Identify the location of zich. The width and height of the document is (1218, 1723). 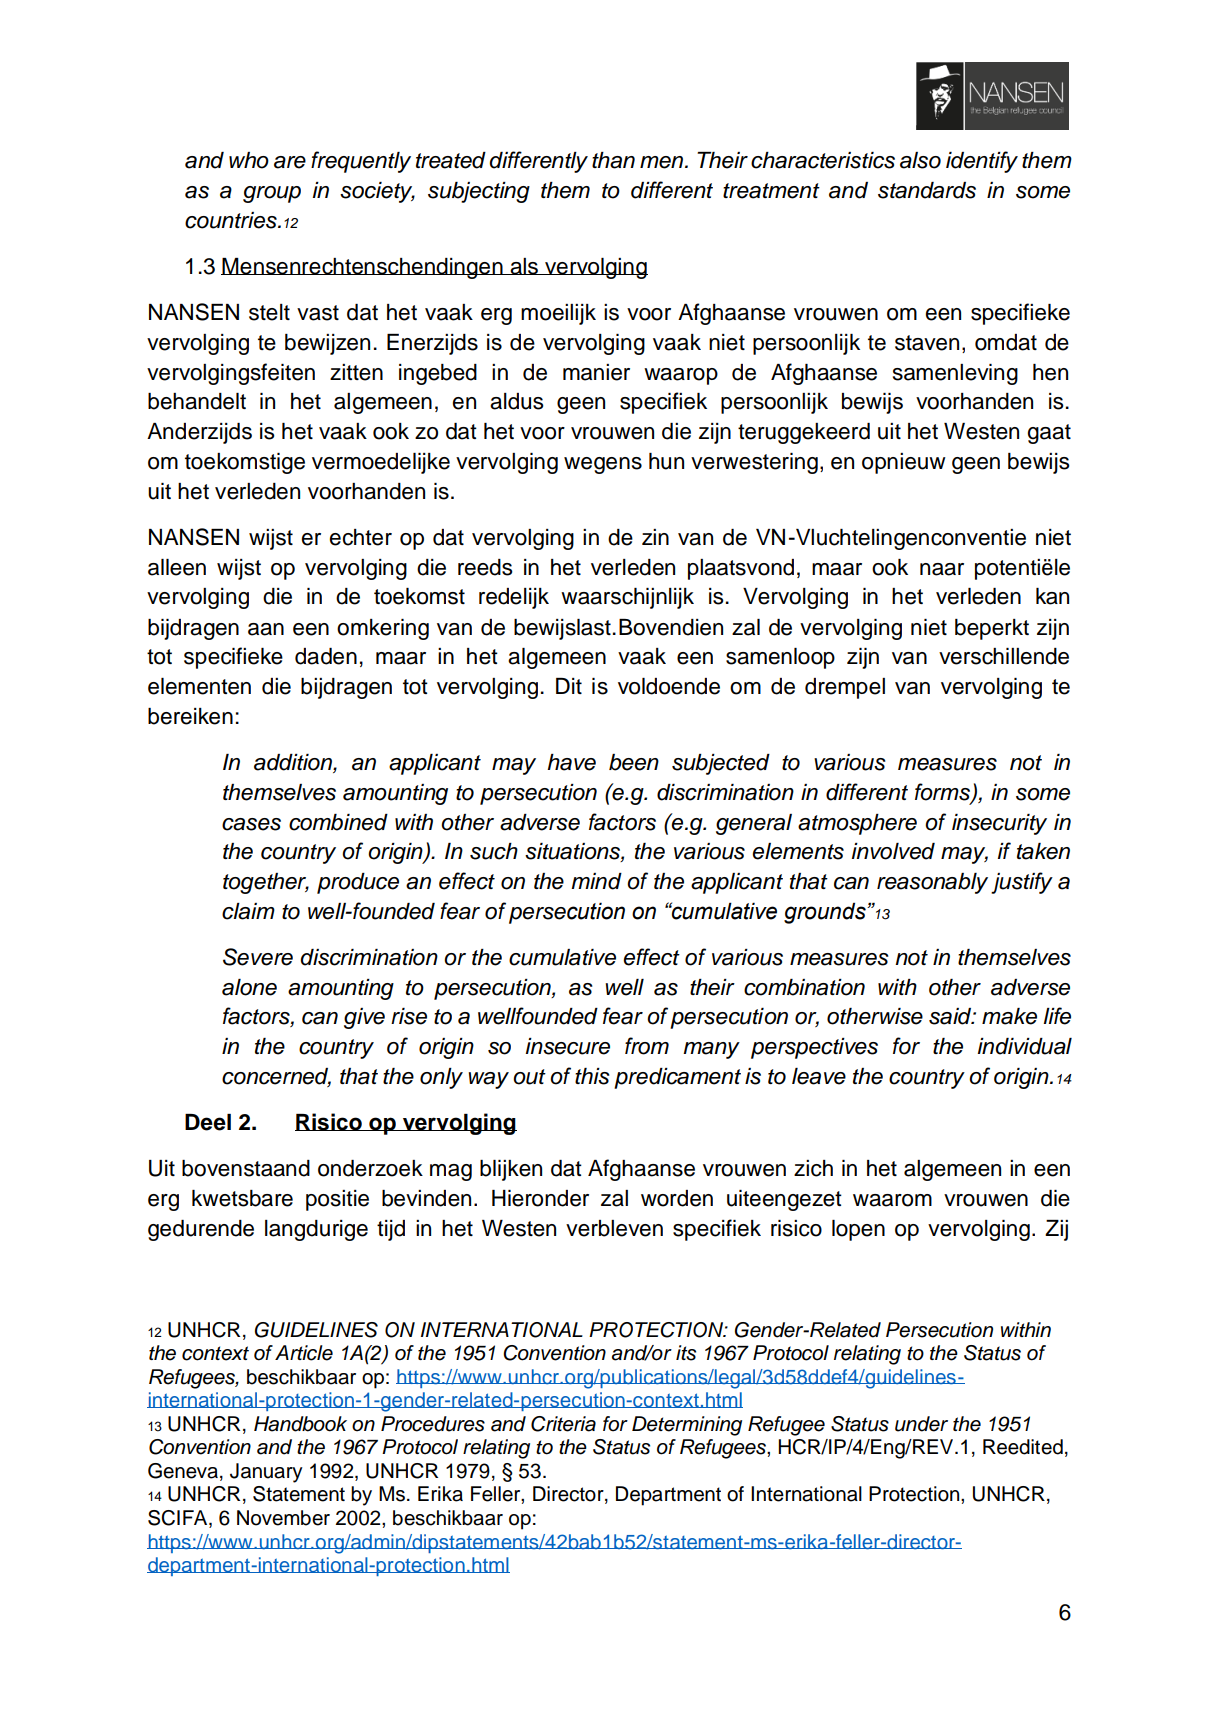
(813, 1168).
